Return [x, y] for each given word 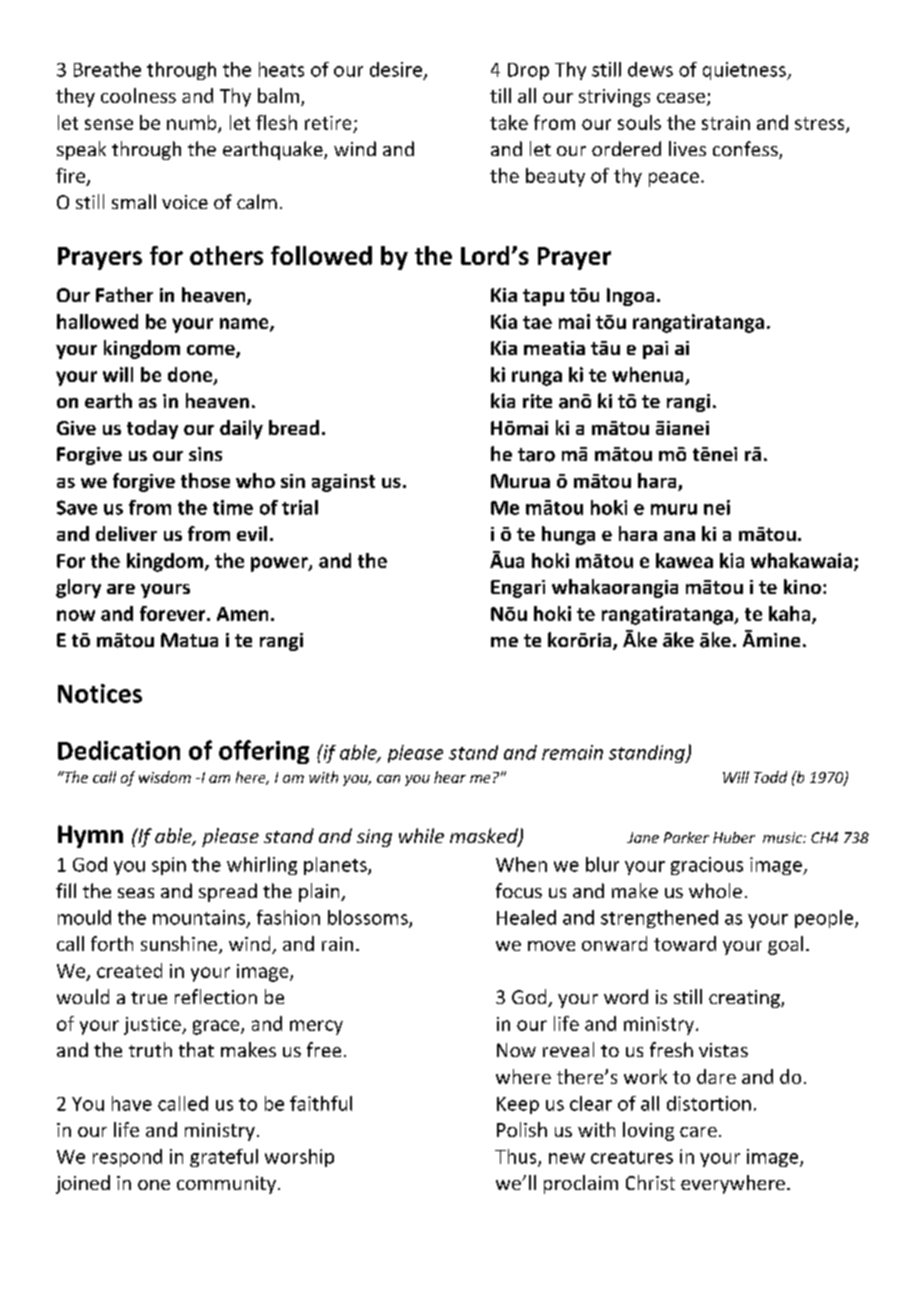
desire [396, 69]
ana [679, 536]
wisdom [165, 777]
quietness [745, 71]
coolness [138, 95]
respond [127, 1158]
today [152, 429]
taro [536, 455]
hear [450, 777]
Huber [734, 837]
